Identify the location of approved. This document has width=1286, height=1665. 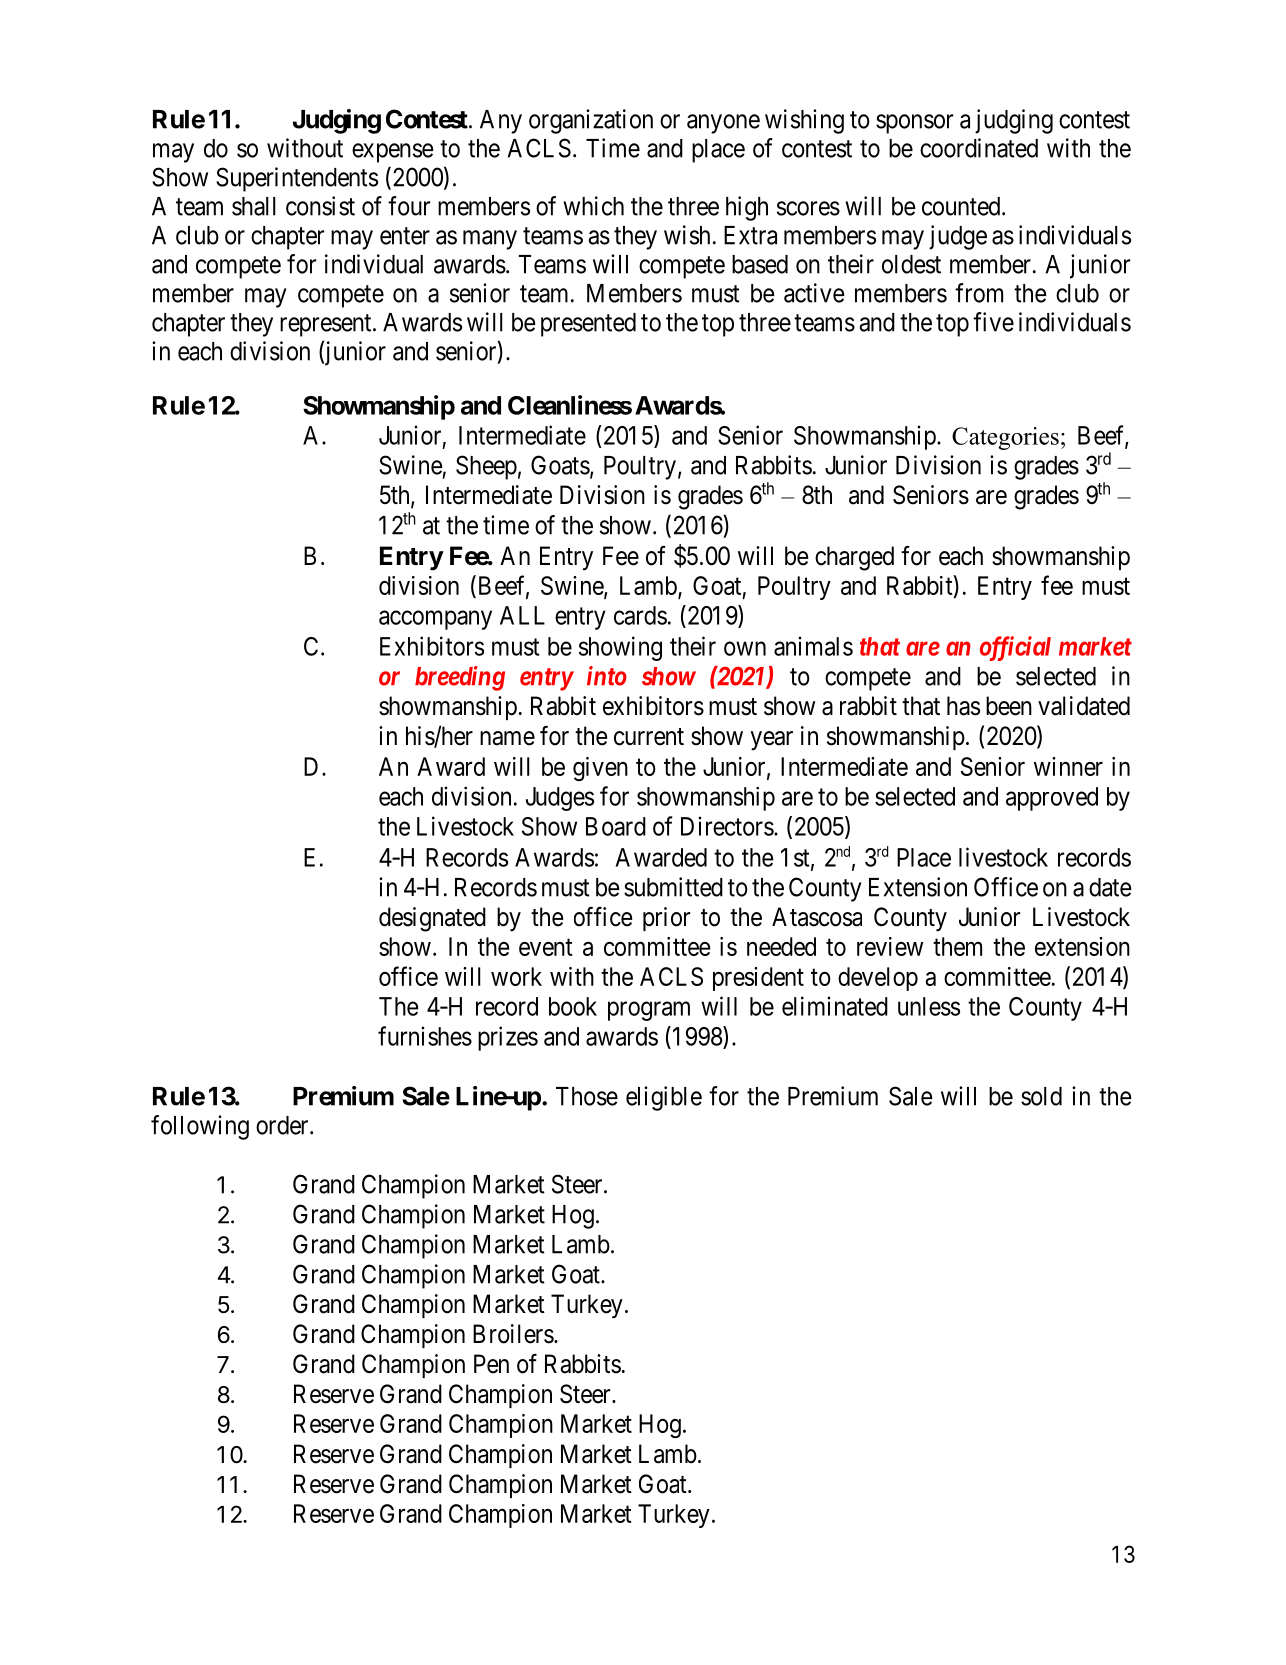
(1052, 799).
